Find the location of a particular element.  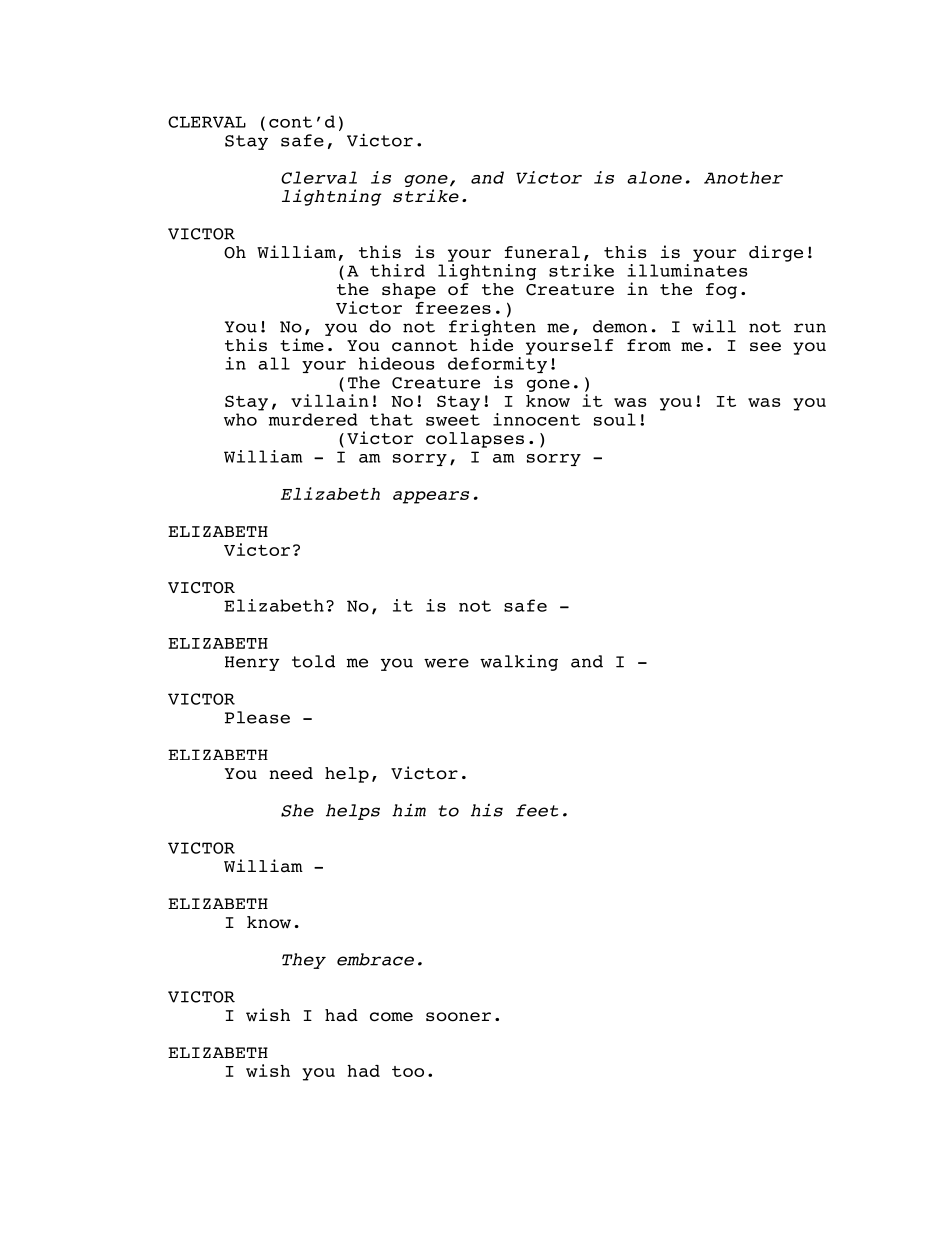

see is located at coordinates (765, 347).
